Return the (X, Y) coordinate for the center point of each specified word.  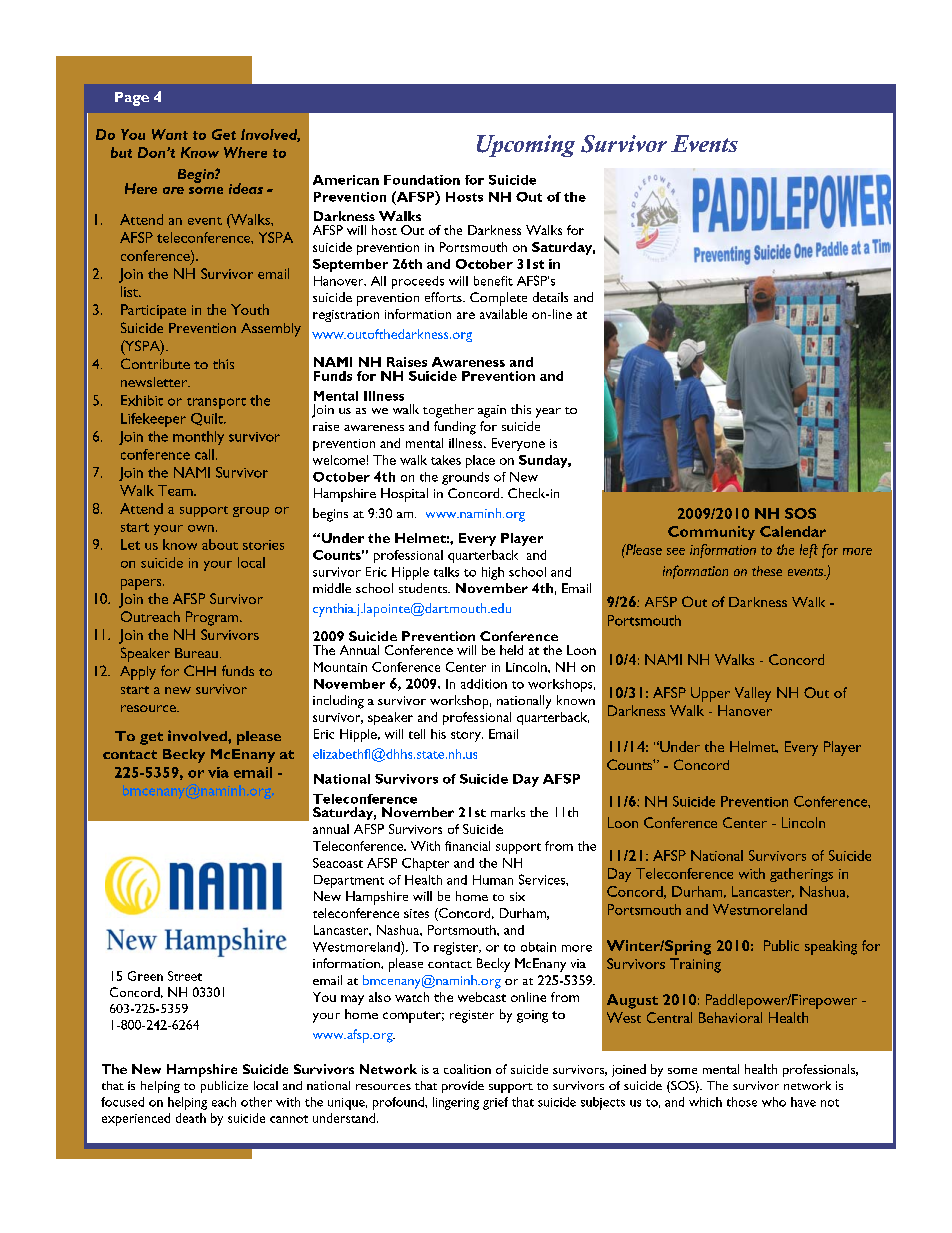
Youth (250, 309)
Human (493, 880)
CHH (200, 670)
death (191, 1118)
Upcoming (526, 146)
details (550, 297)
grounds (465, 478)
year (548, 413)
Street (185, 976)
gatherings (801, 875)
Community (711, 533)
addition (484, 684)
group (251, 512)
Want (170, 134)
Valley (753, 694)
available (503, 314)
